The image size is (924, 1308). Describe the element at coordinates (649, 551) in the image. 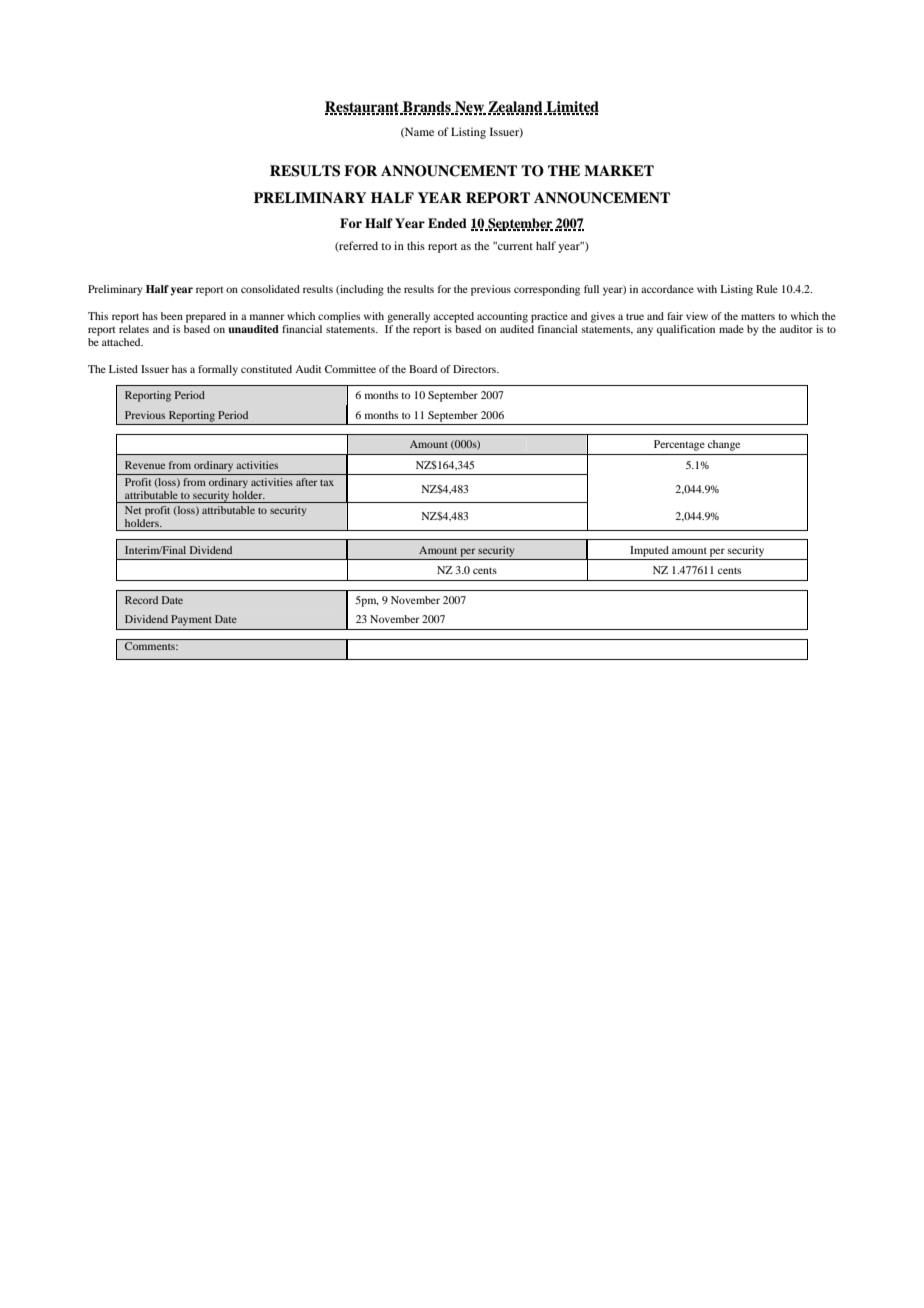

I see `Imputed` at that location.
